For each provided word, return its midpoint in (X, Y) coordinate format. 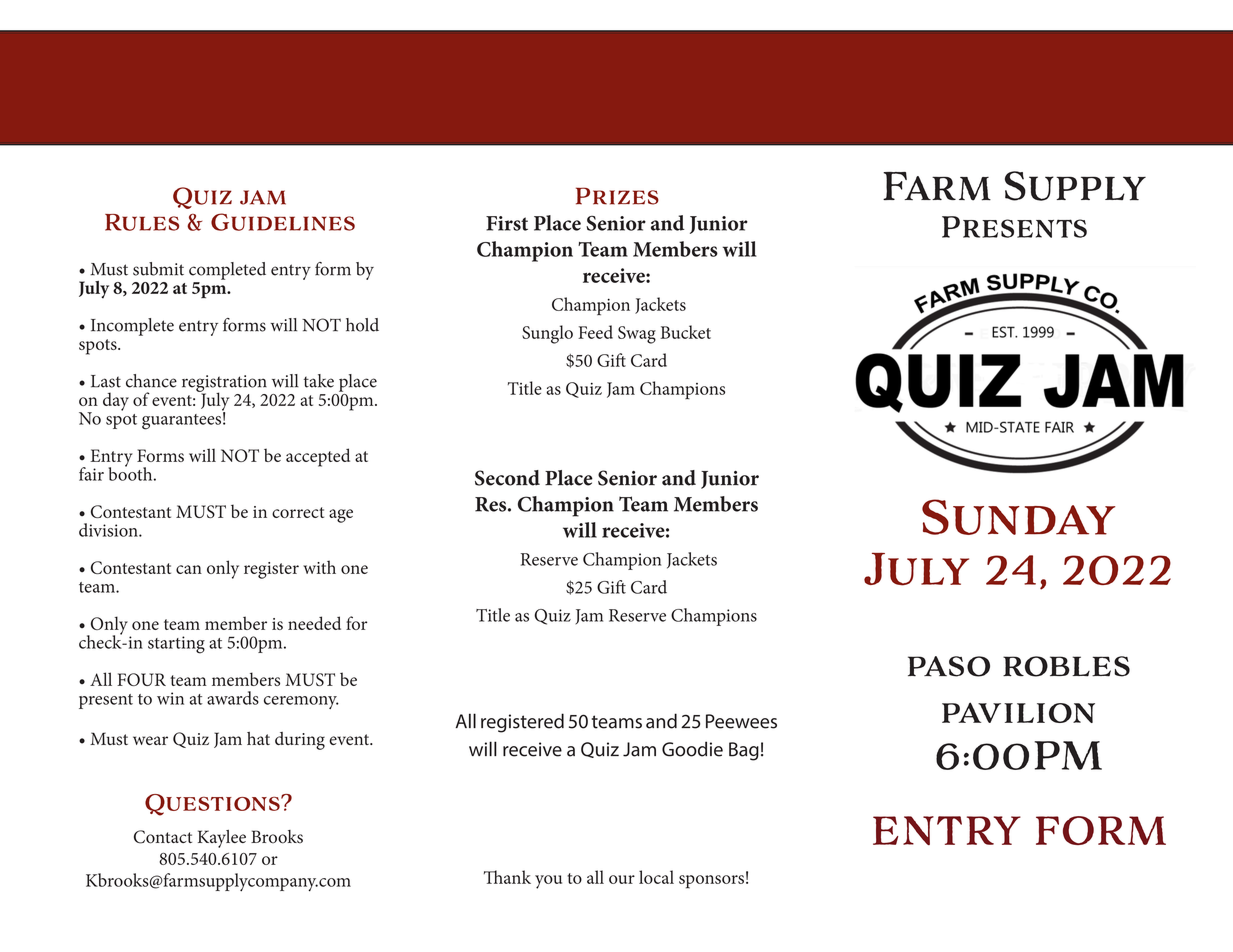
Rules (142, 222)
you (548, 882)
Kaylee (222, 839)
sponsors (711, 882)
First (507, 223)
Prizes (617, 196)
